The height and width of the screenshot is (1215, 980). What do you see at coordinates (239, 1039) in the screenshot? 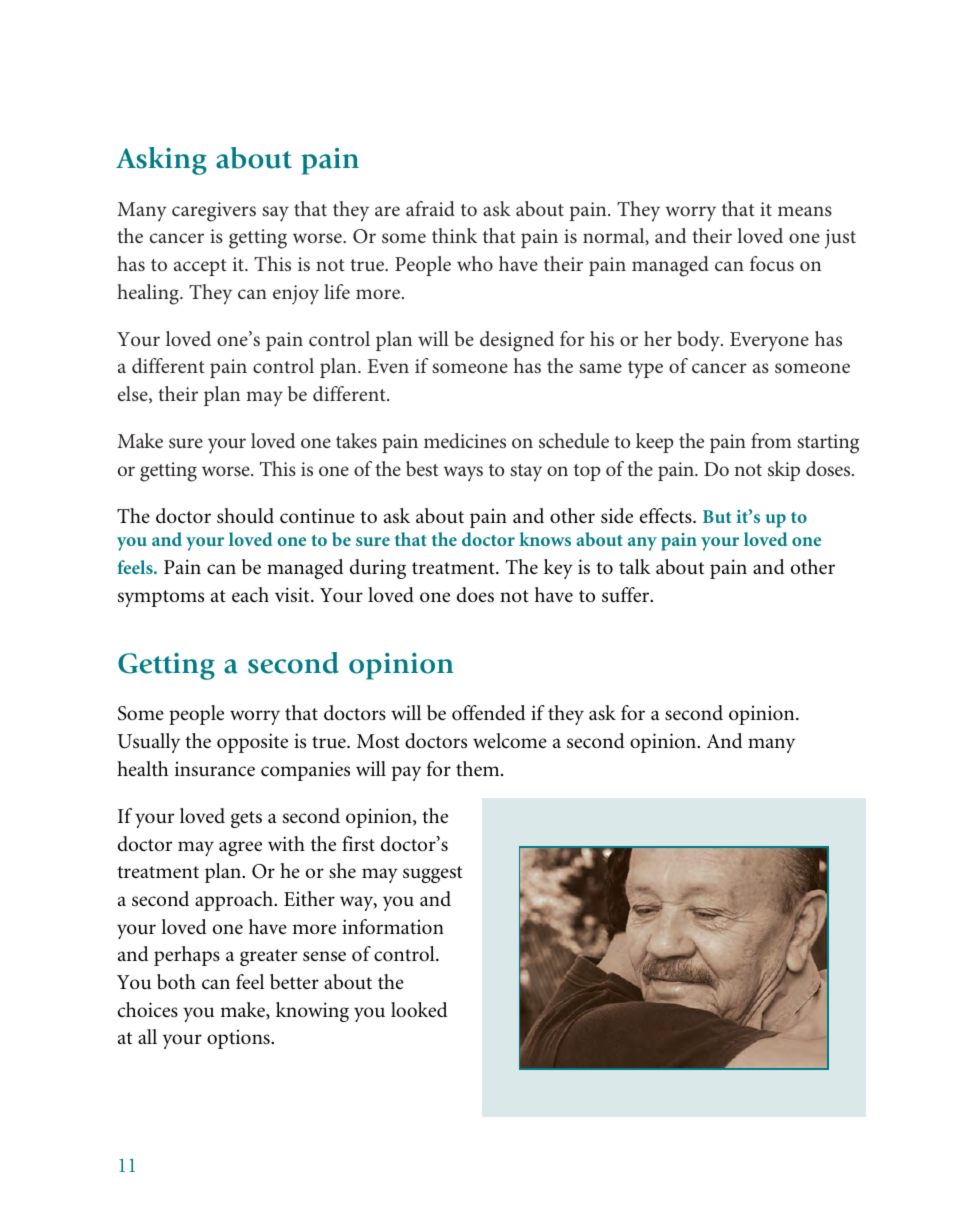
I see `options` at bounding box center [239, 1039].
